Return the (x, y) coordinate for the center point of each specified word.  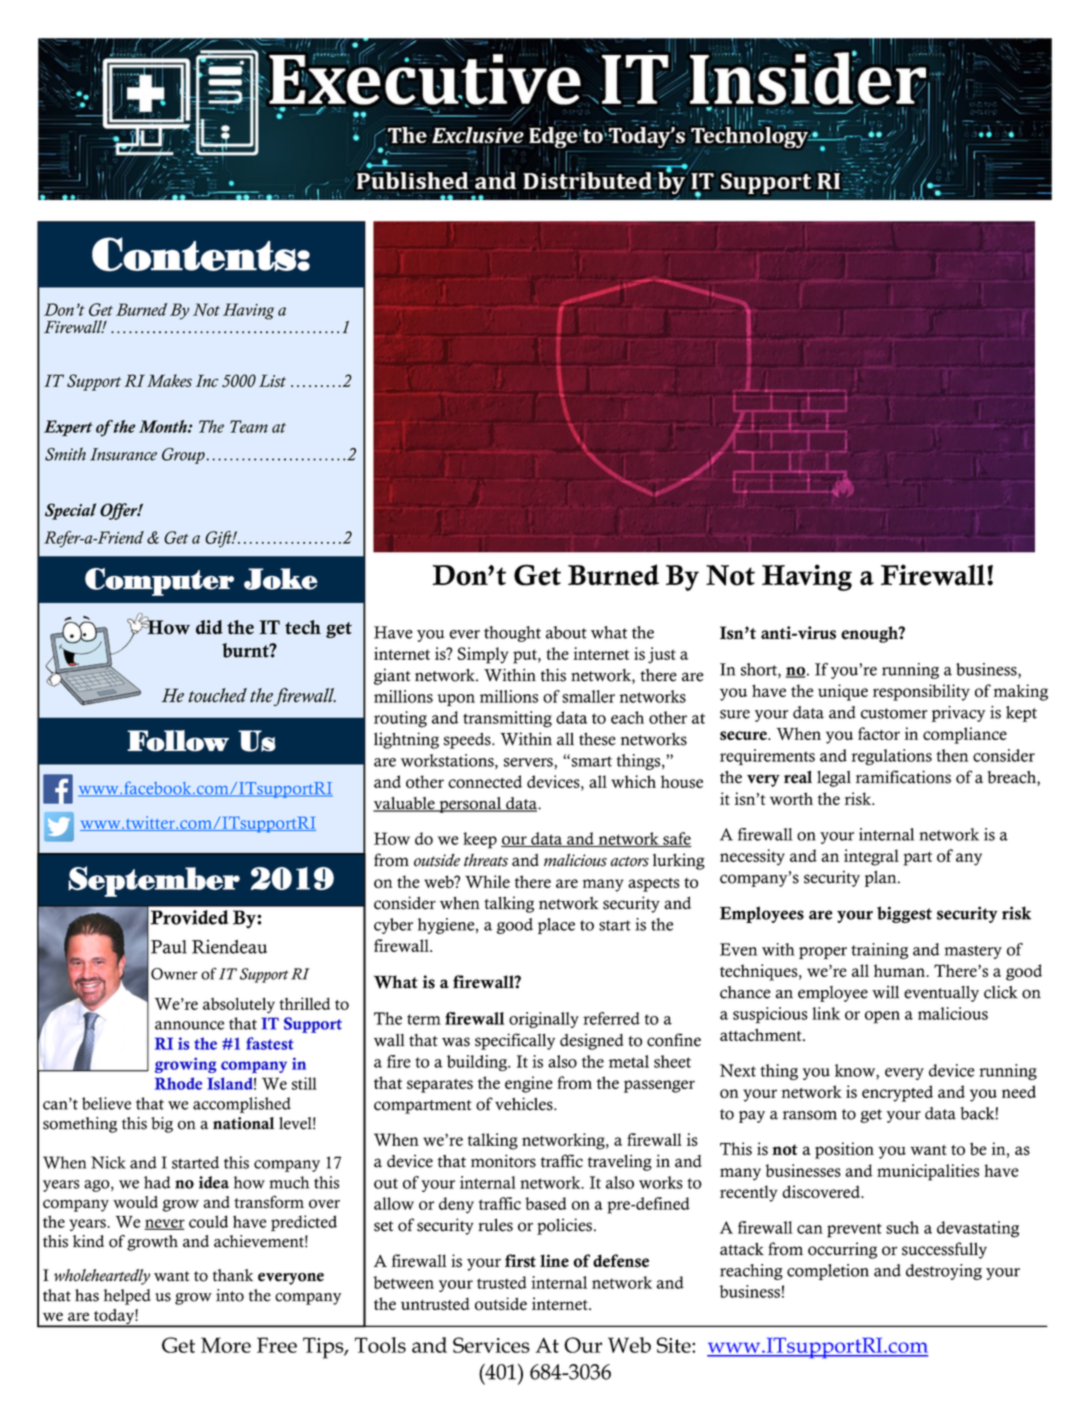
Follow (178, 741)
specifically (515, 1041)
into (230, 1295)
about (566, 632)
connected (485, 781)
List (272, 380)
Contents (195, 254)
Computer (159, 582)
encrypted (897, 1093)
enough (870, 634)
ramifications (903, 777)
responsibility (921, 692)
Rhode (178, 1083)
